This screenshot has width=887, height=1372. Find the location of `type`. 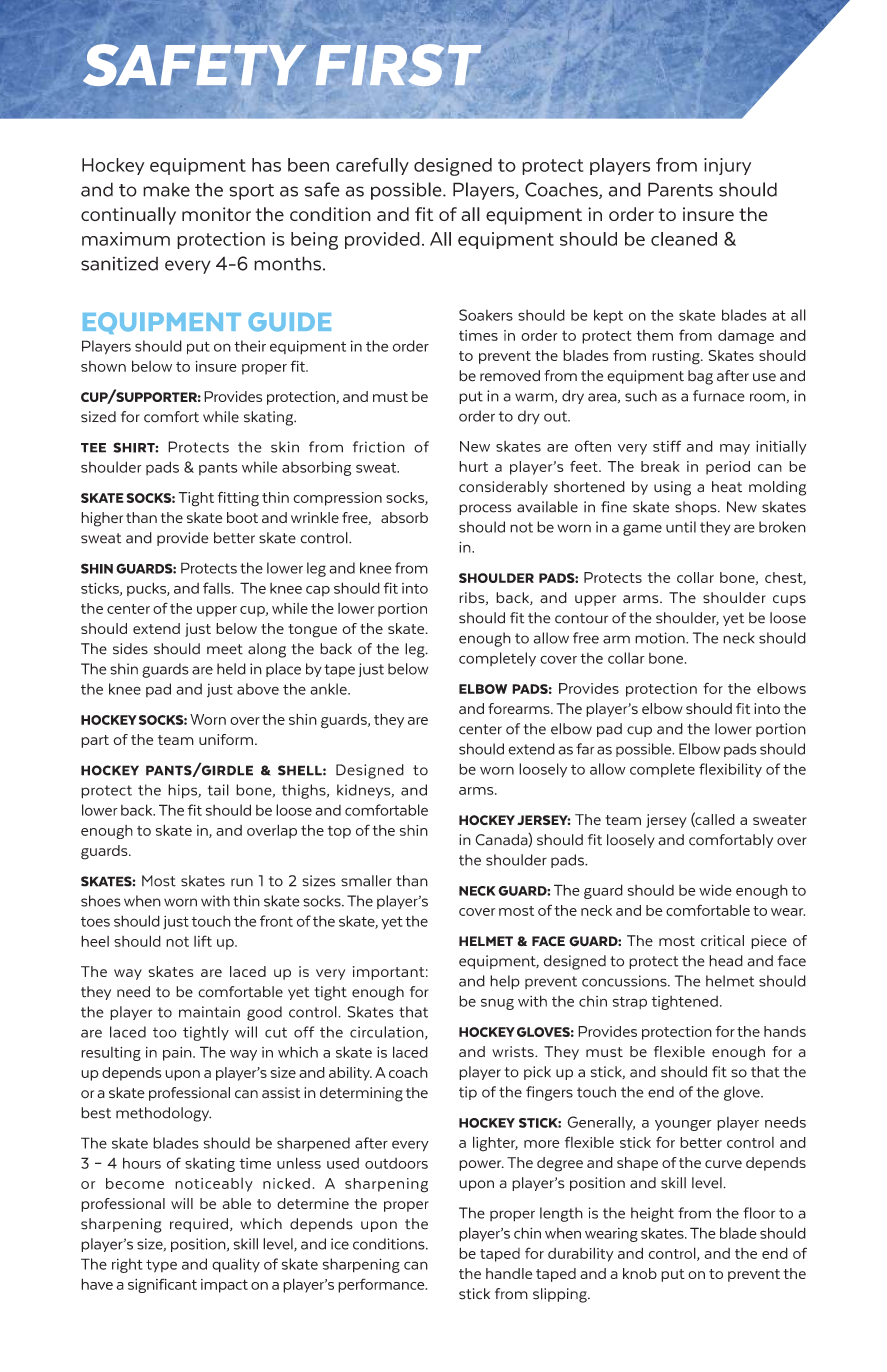

type is located at coordinates (161, 1266).
